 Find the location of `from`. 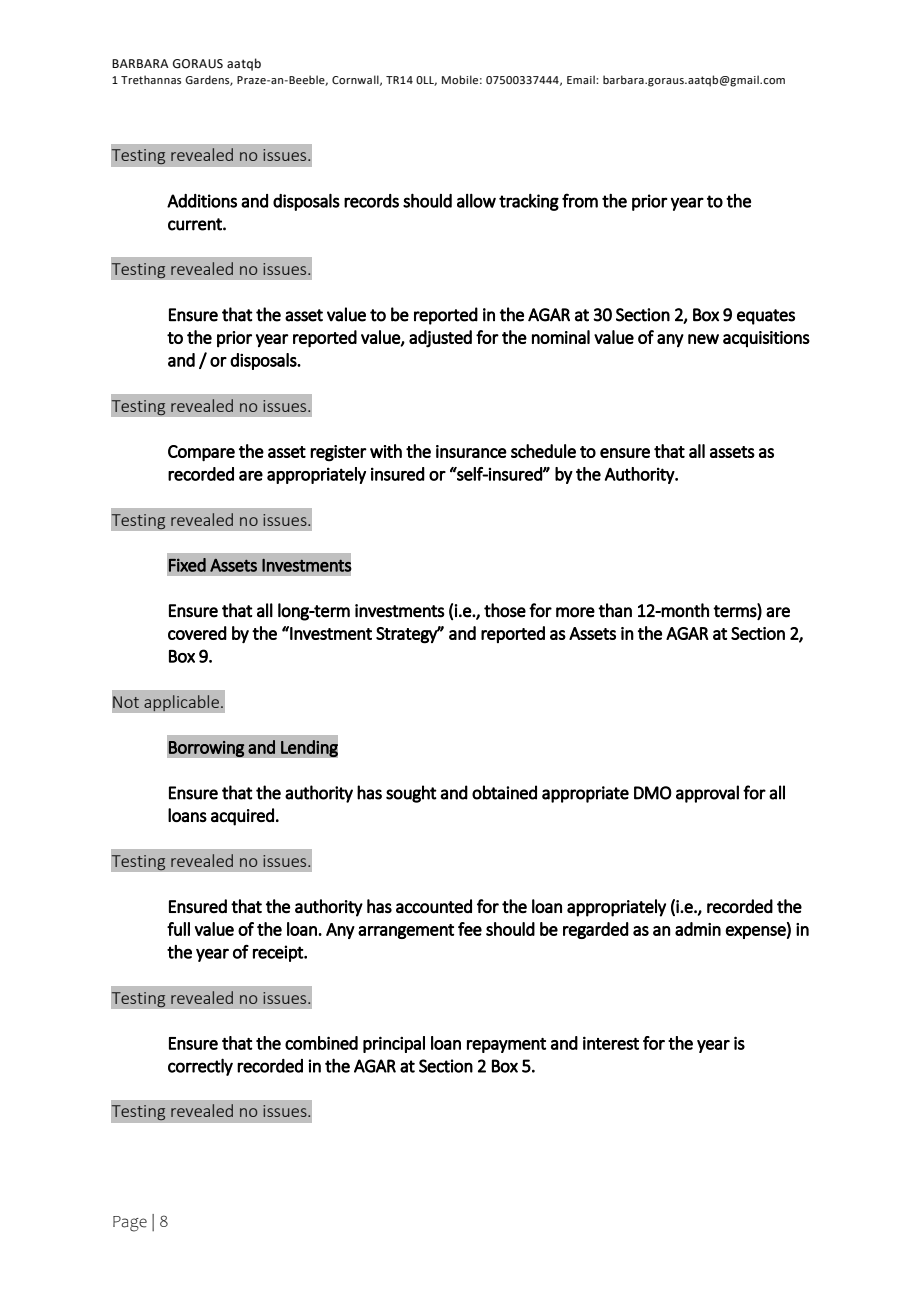

from is located at coordinates (580, 200).
